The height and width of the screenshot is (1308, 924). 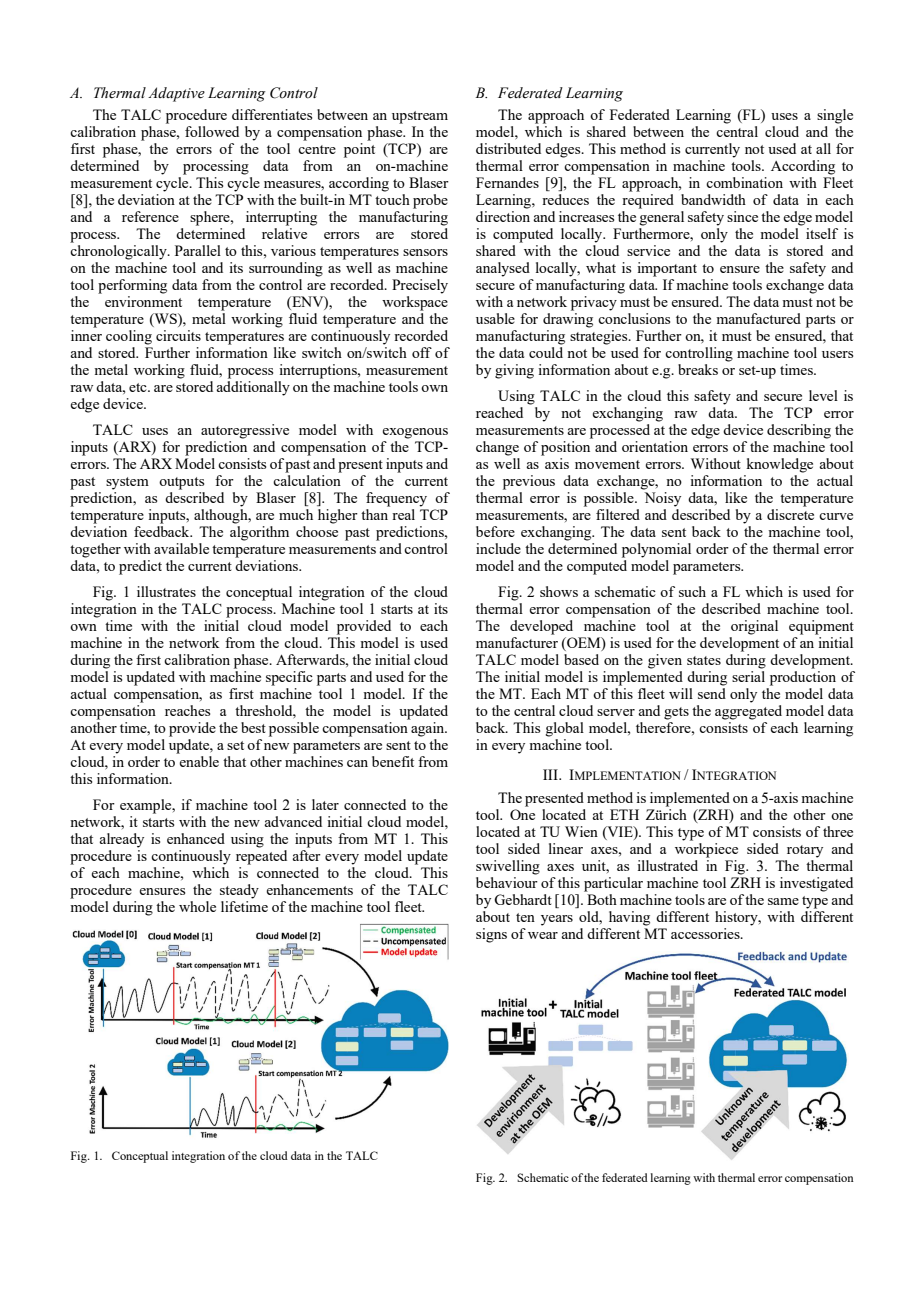 I want to click on discrete, so click(x=790, y=514).
